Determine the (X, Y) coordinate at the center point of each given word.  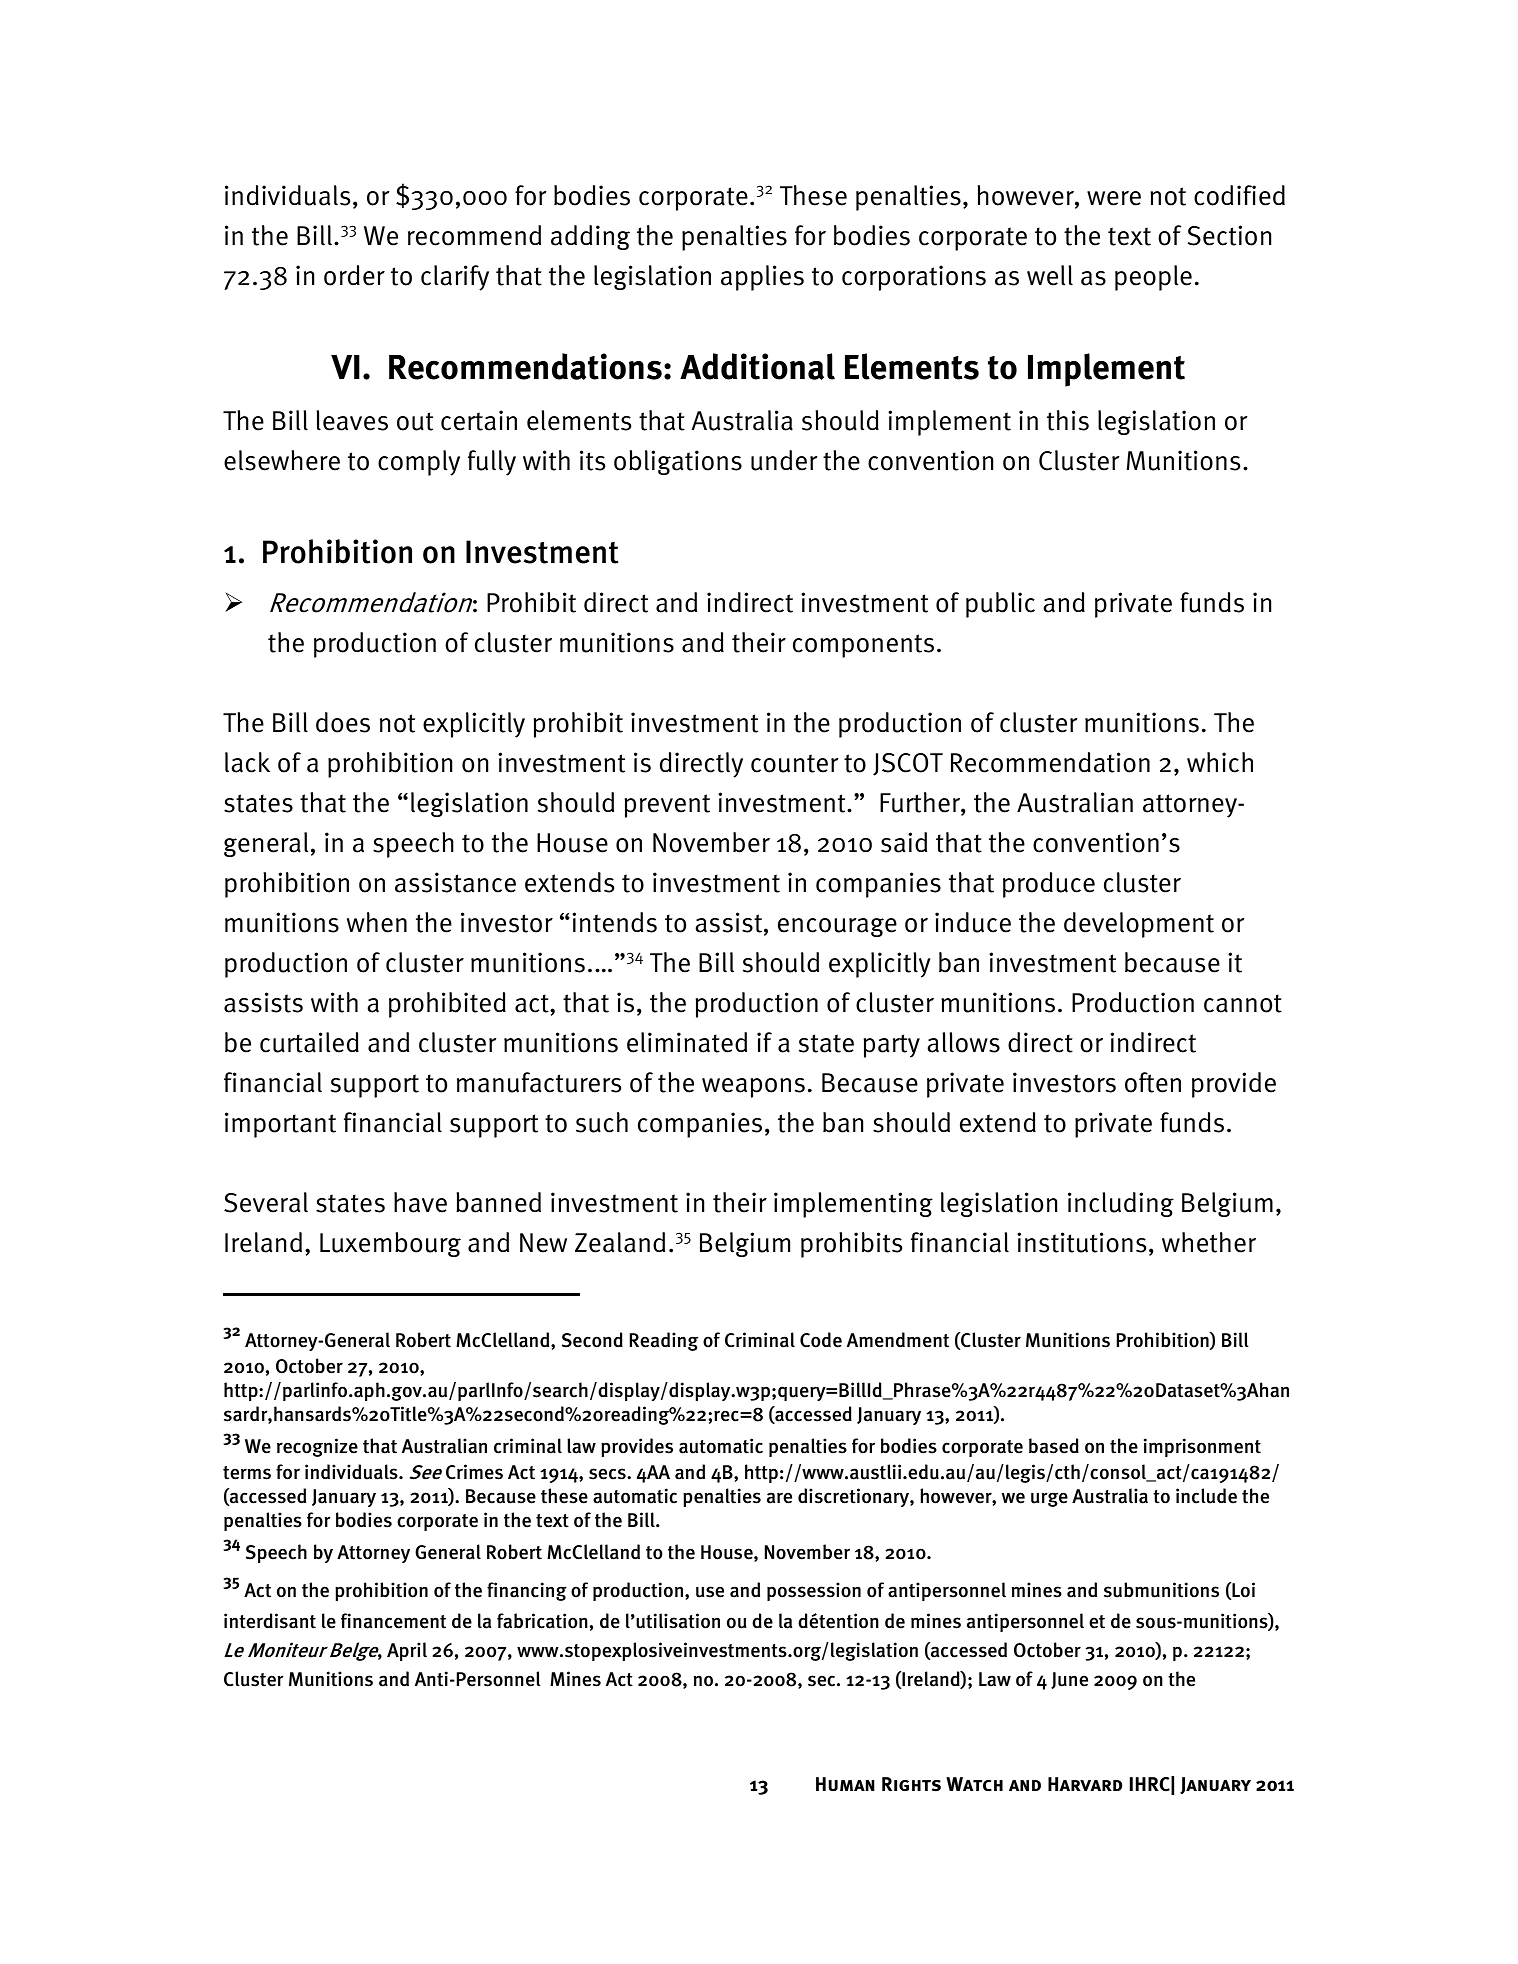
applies (762, 278)
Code (821, 1340)
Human (845, 1784)
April (407, 1651)
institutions (1081, 1242)
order (354, 275)
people (1153, 278)
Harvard (1085, 1784)
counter (794, 763)
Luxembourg (390, 1244)
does (343, 722)
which (1220, 762)
